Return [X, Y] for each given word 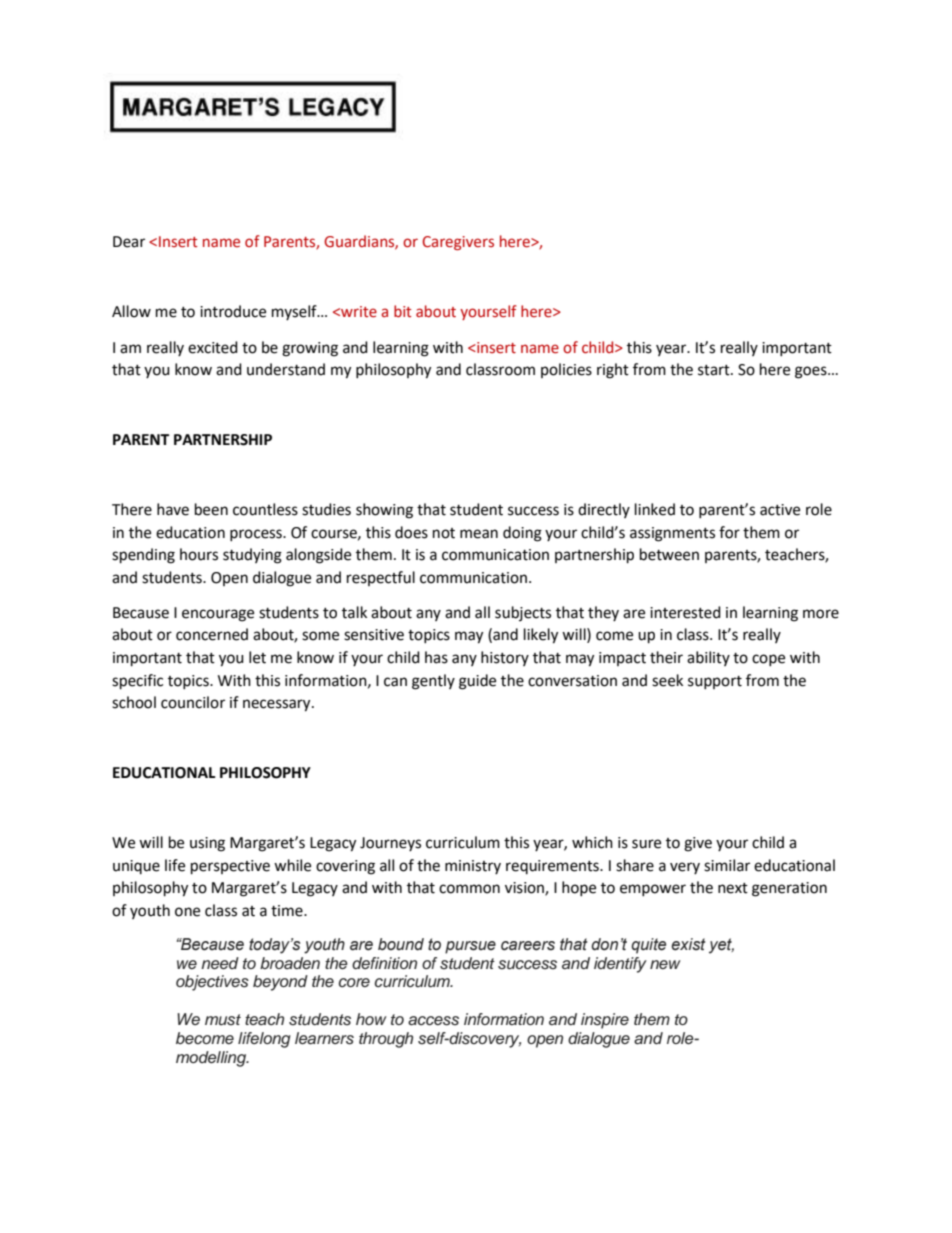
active [780, 510]
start [715, 370]
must [223, 1020]
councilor [193, 702]
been [211, 509]
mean [479, 534]
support [715, 682]
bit [403, 311]
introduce [233, 311]
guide [477, 682]
